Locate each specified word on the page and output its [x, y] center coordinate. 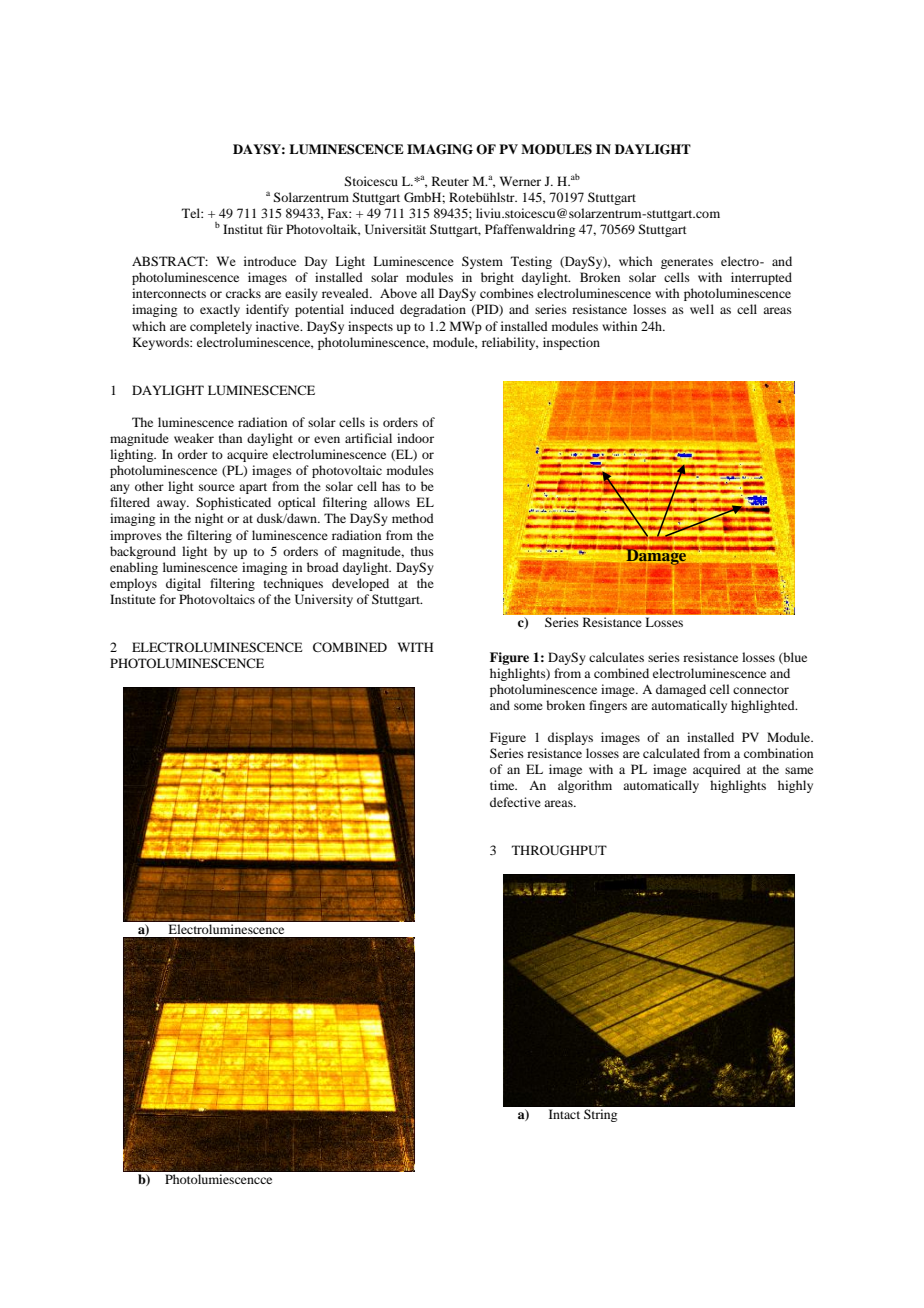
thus [422, 551]
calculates [616, 657]
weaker [194, 438]
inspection [571, 343]
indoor [415, 438]
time [503, 785]
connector [761, 690]
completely [221, 327]
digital [183, 584]
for [168, 599]
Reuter [450, 181]
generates [687, 263]
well [702, 309]
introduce [270, 261]
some [528, 706]
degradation [433, 310]
